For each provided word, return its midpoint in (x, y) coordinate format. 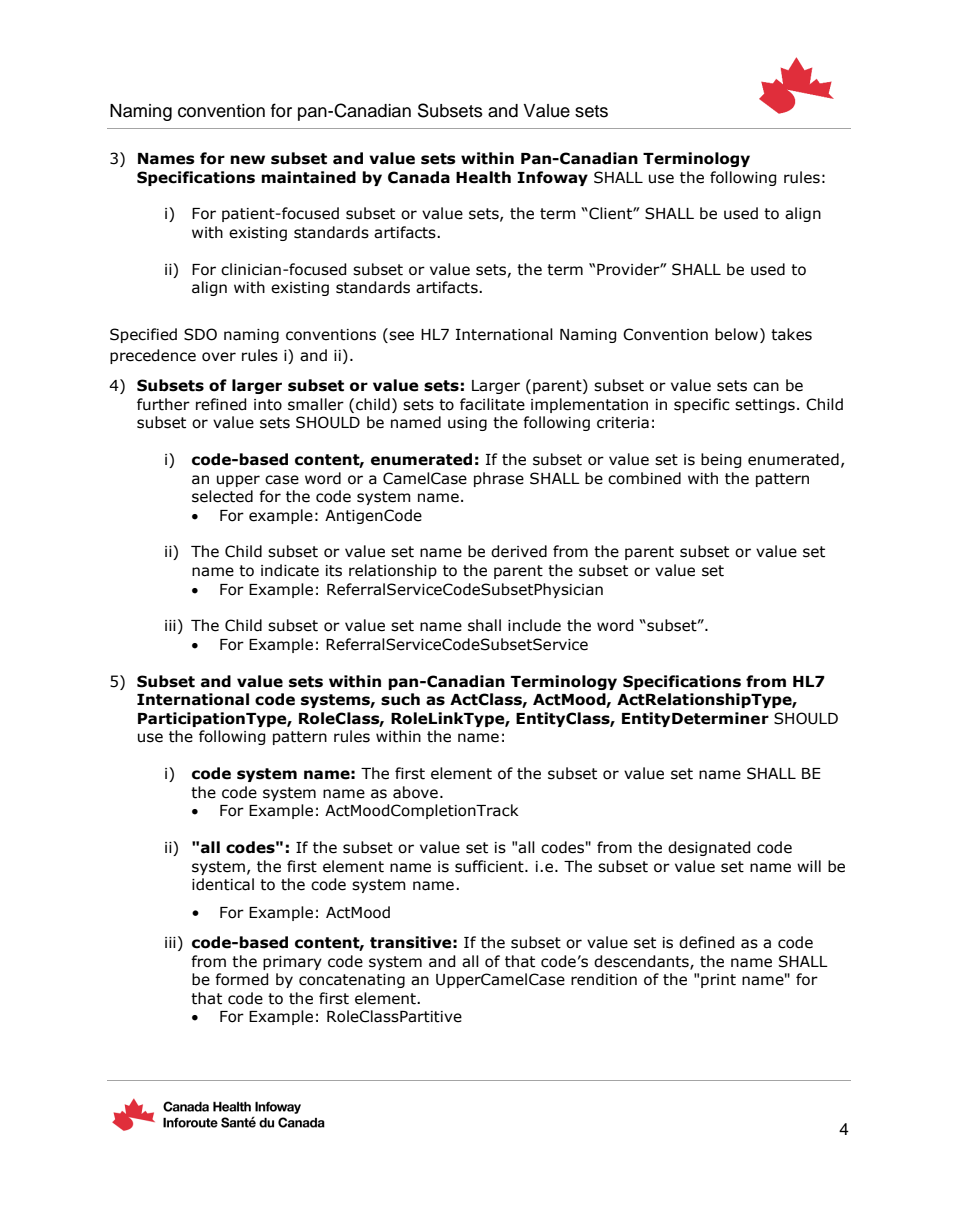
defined (706, 942)
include (534, 625)
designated (709, 848)
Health (483, 177)
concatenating (352, 981)
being (721, 460)
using (467, 424)
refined (221, 404)
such (400, 699)
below (738, 334)
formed (241, 979)
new (247, 160)
